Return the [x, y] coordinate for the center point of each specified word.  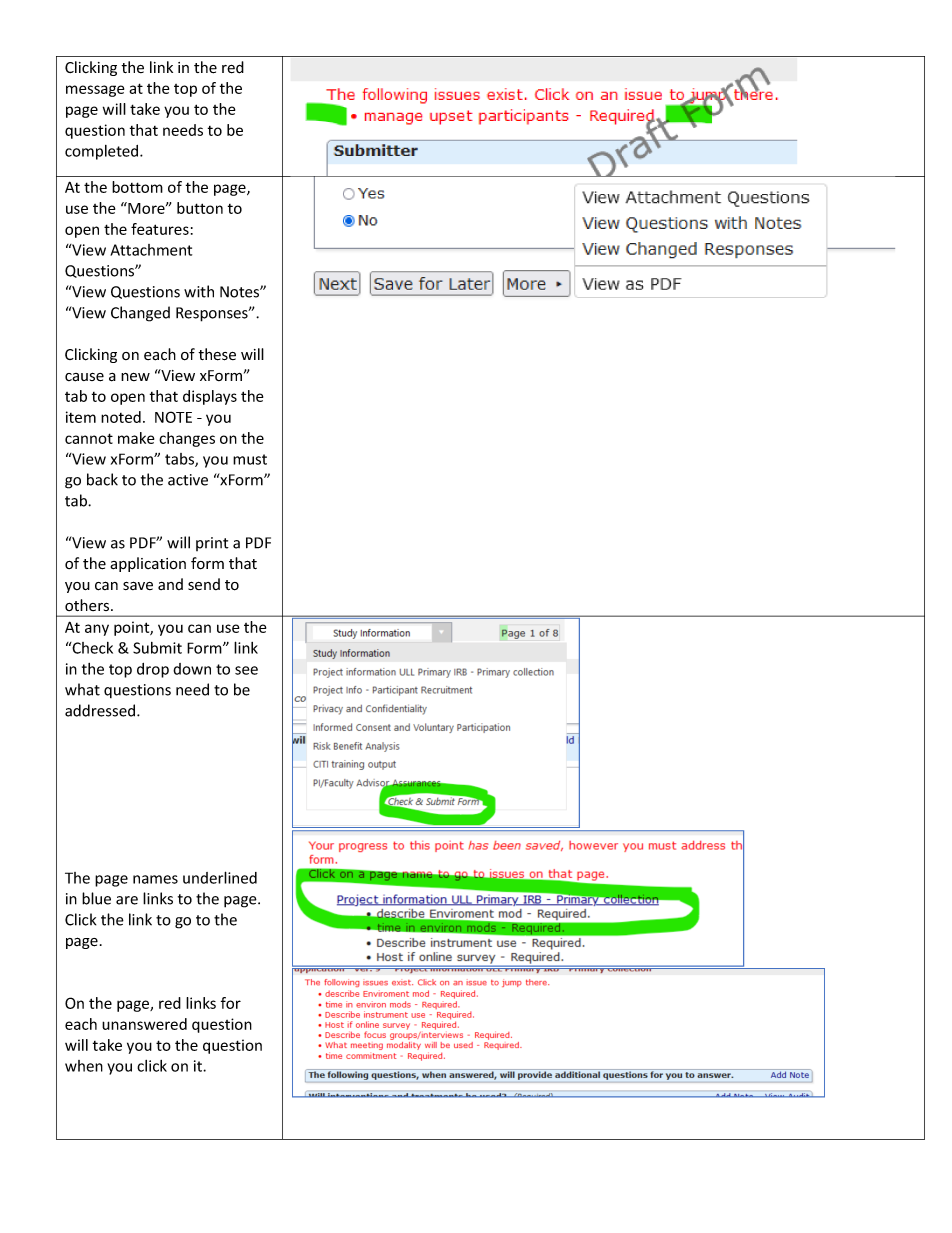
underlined [220, 877]
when [84, 1066]
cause [84, 377]
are [127, 900]
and [170, 584]
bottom [137, 187]
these [217, 354]
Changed [140, 314]
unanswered [144, 1024]
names [155, 879]
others [88, 605]
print [212, 544]
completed [103, 152]
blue [96, 898]
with [199, 291]
